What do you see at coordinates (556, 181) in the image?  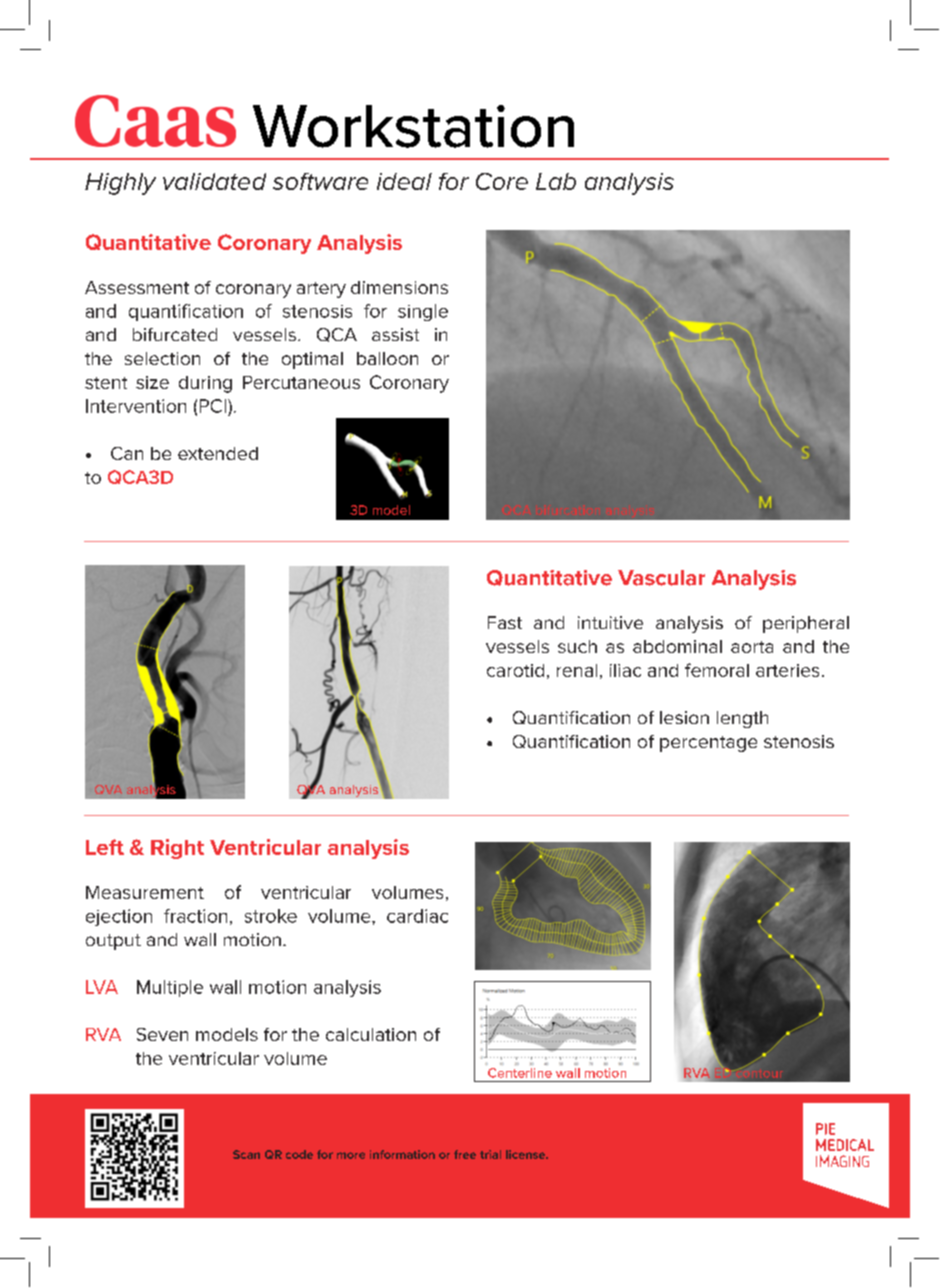 I see `Lab` at bounding box center [556, 181].
